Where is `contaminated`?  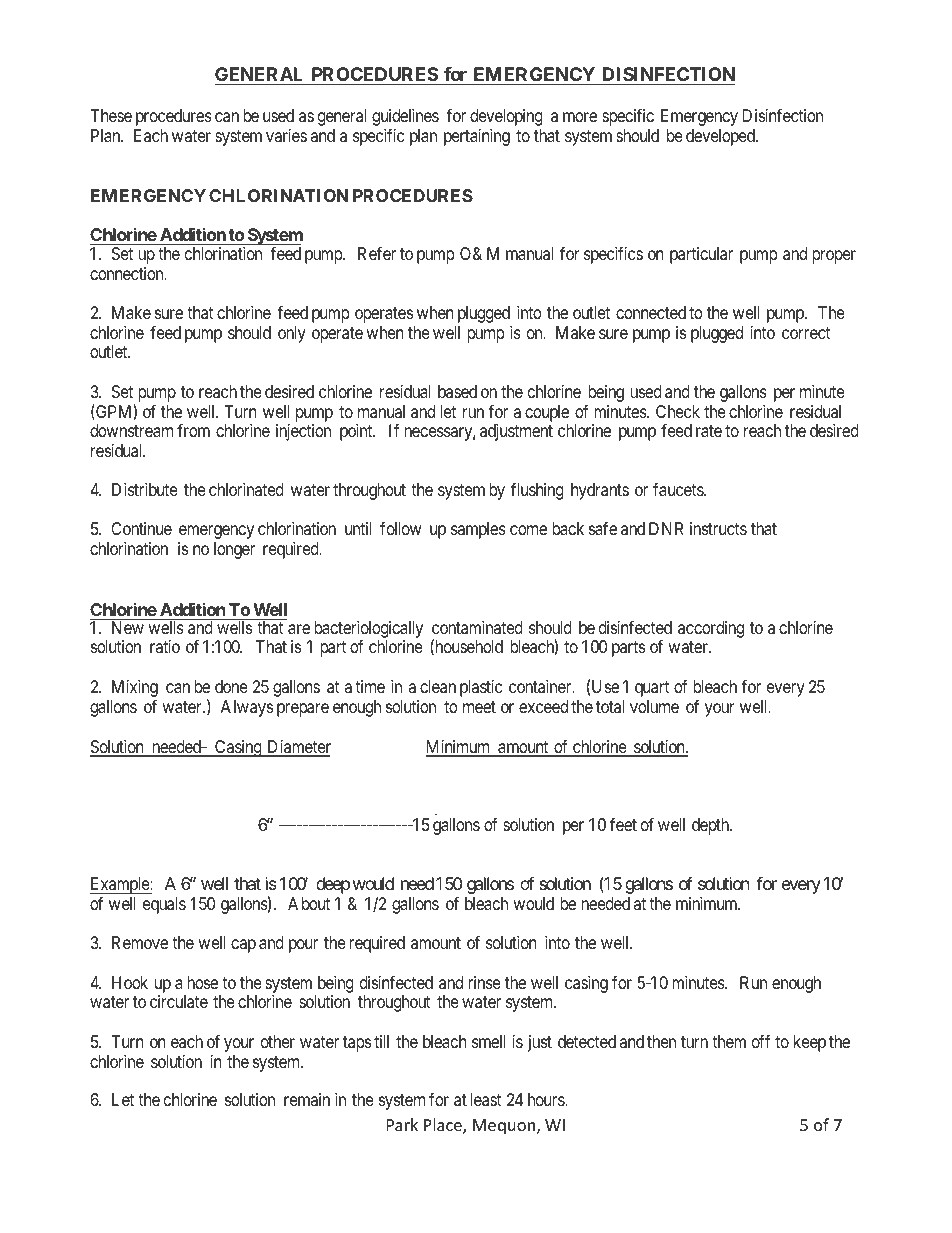 contaminated is located at coordinates (477, 628).
